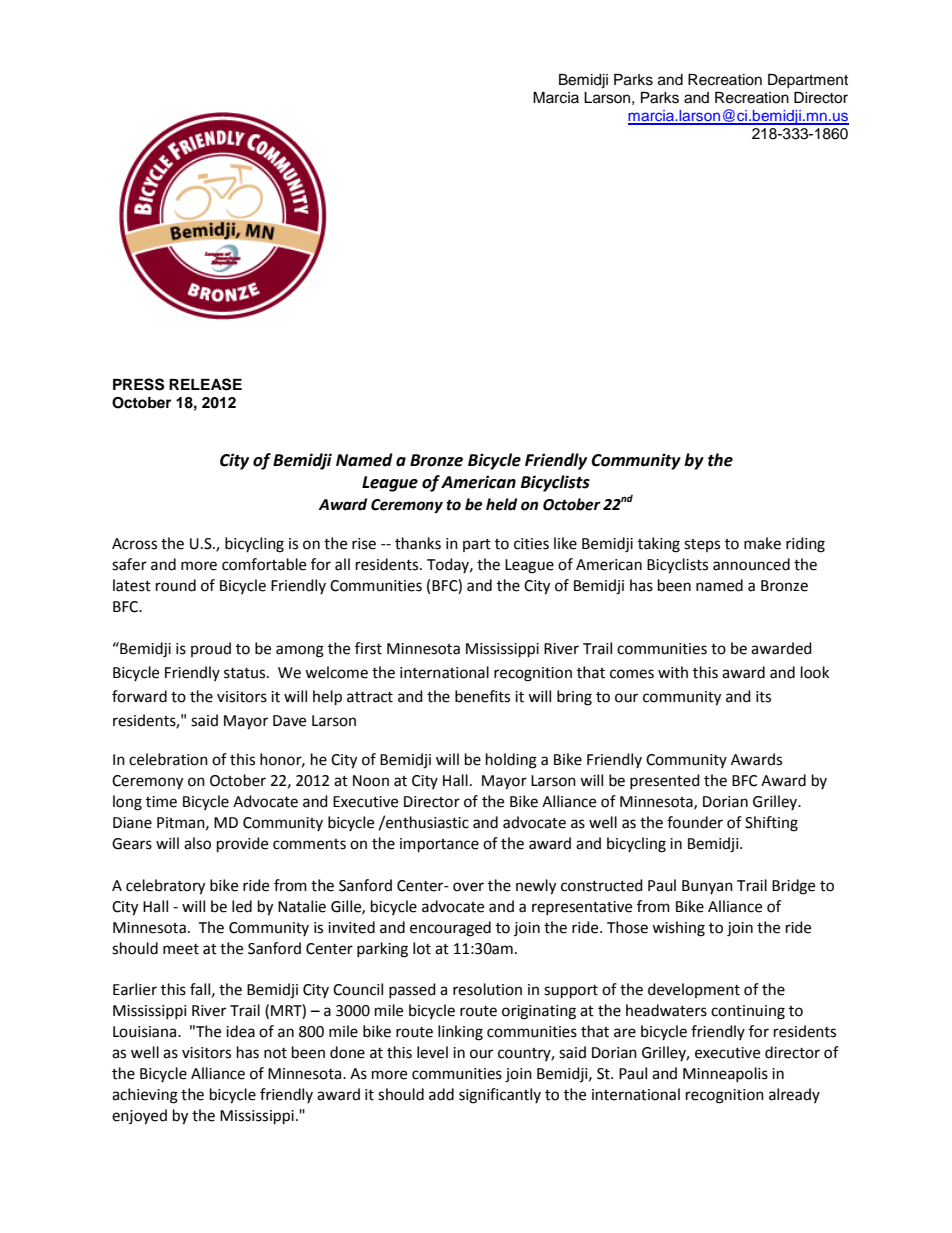 This image has height=1233, width=952. What do you see at coordinates (678, 929) in the image?
I see `wishing` at bounding box center [678, 929].
